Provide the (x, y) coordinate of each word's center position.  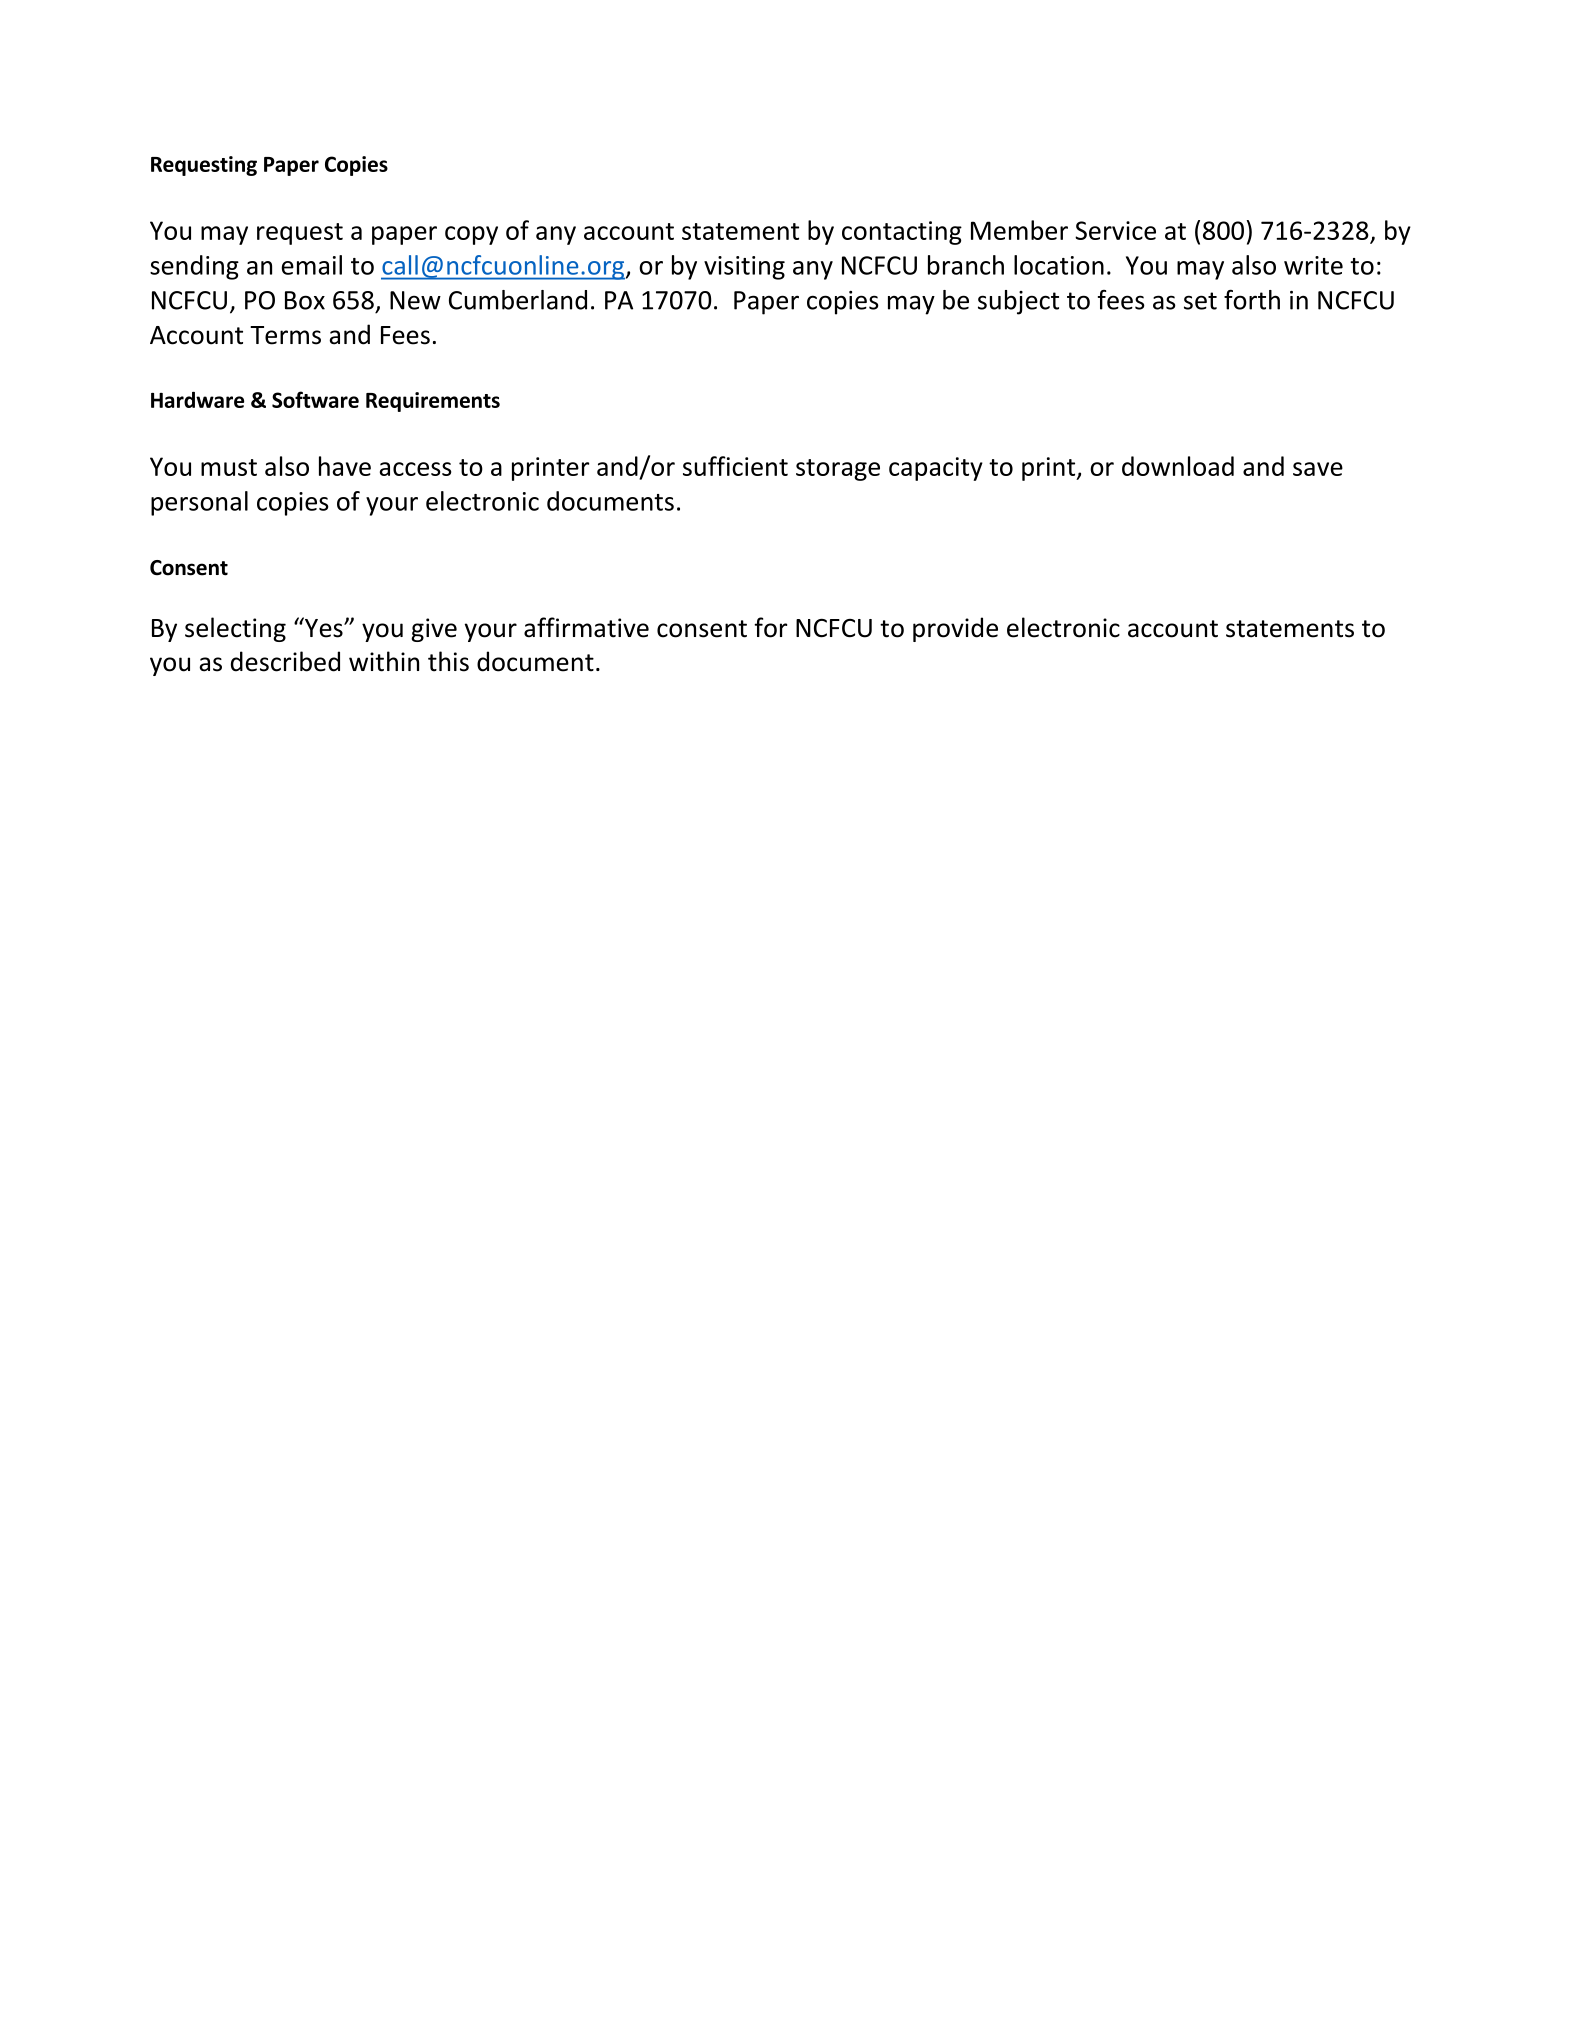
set (1200, 301)
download (1178, 466)
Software (315, 399)
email (312, 265)
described (285, 661)
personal (199, 503)
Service (1115, 230)
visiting (744, 268)
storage (838, 470)
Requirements (433, 402)
